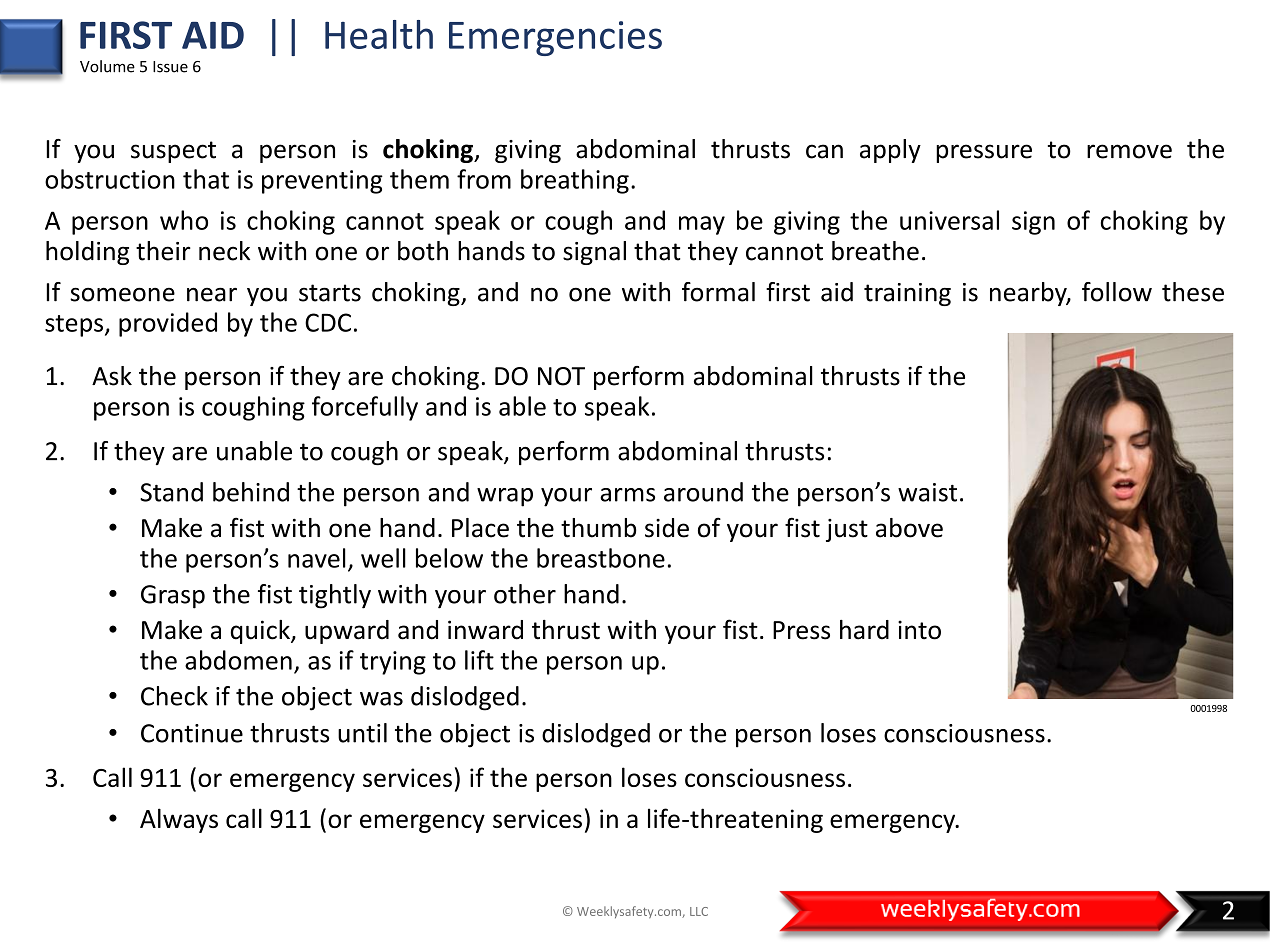 The image size is (1270, 952). I want to click on follow, so click(1117, 292).
